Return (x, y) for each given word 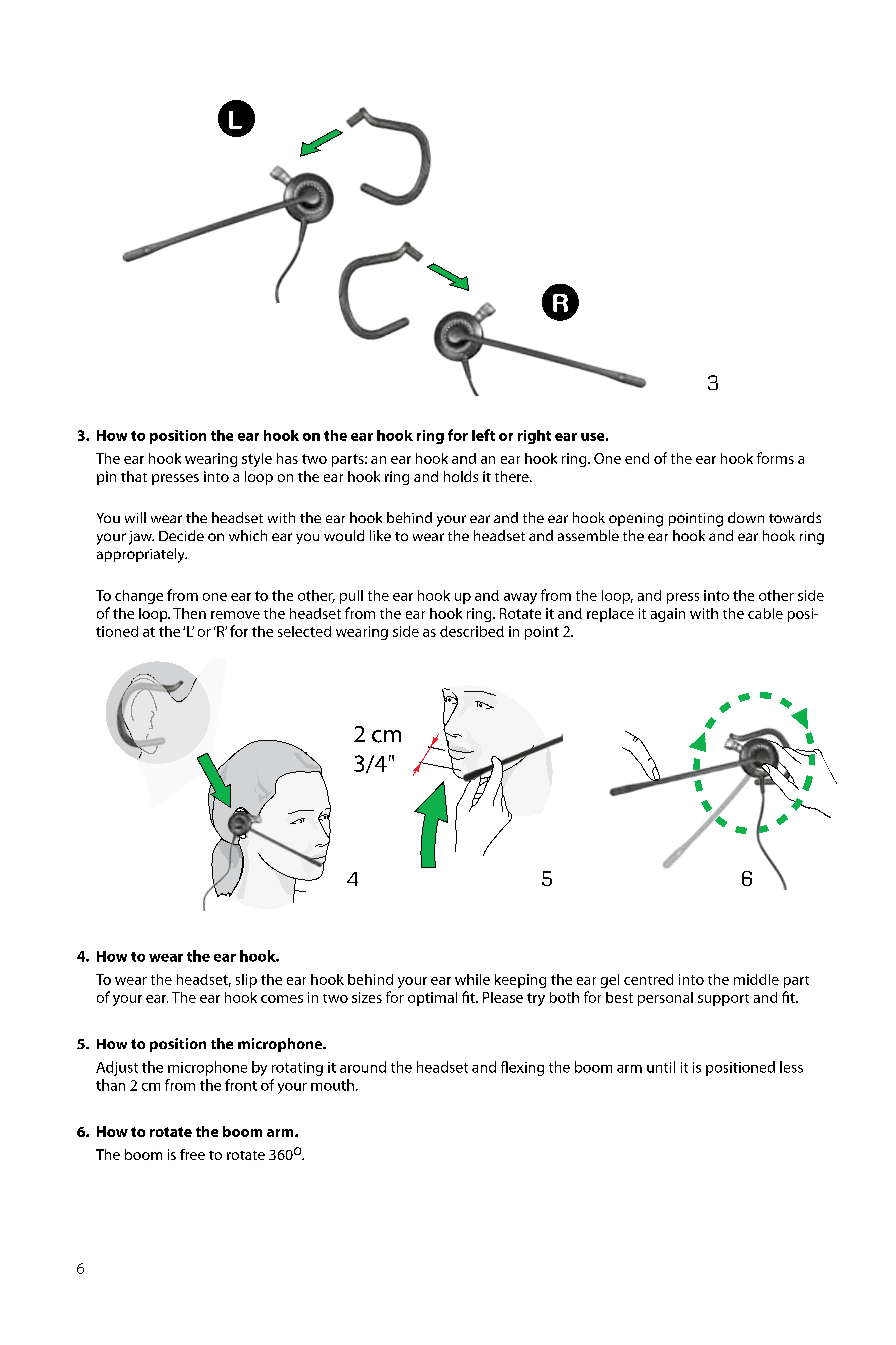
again (668, 615)
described (472, 631)
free (192, 1154)
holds (461, 476)
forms (775, 458)
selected (304, 631)
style (257, 460)
